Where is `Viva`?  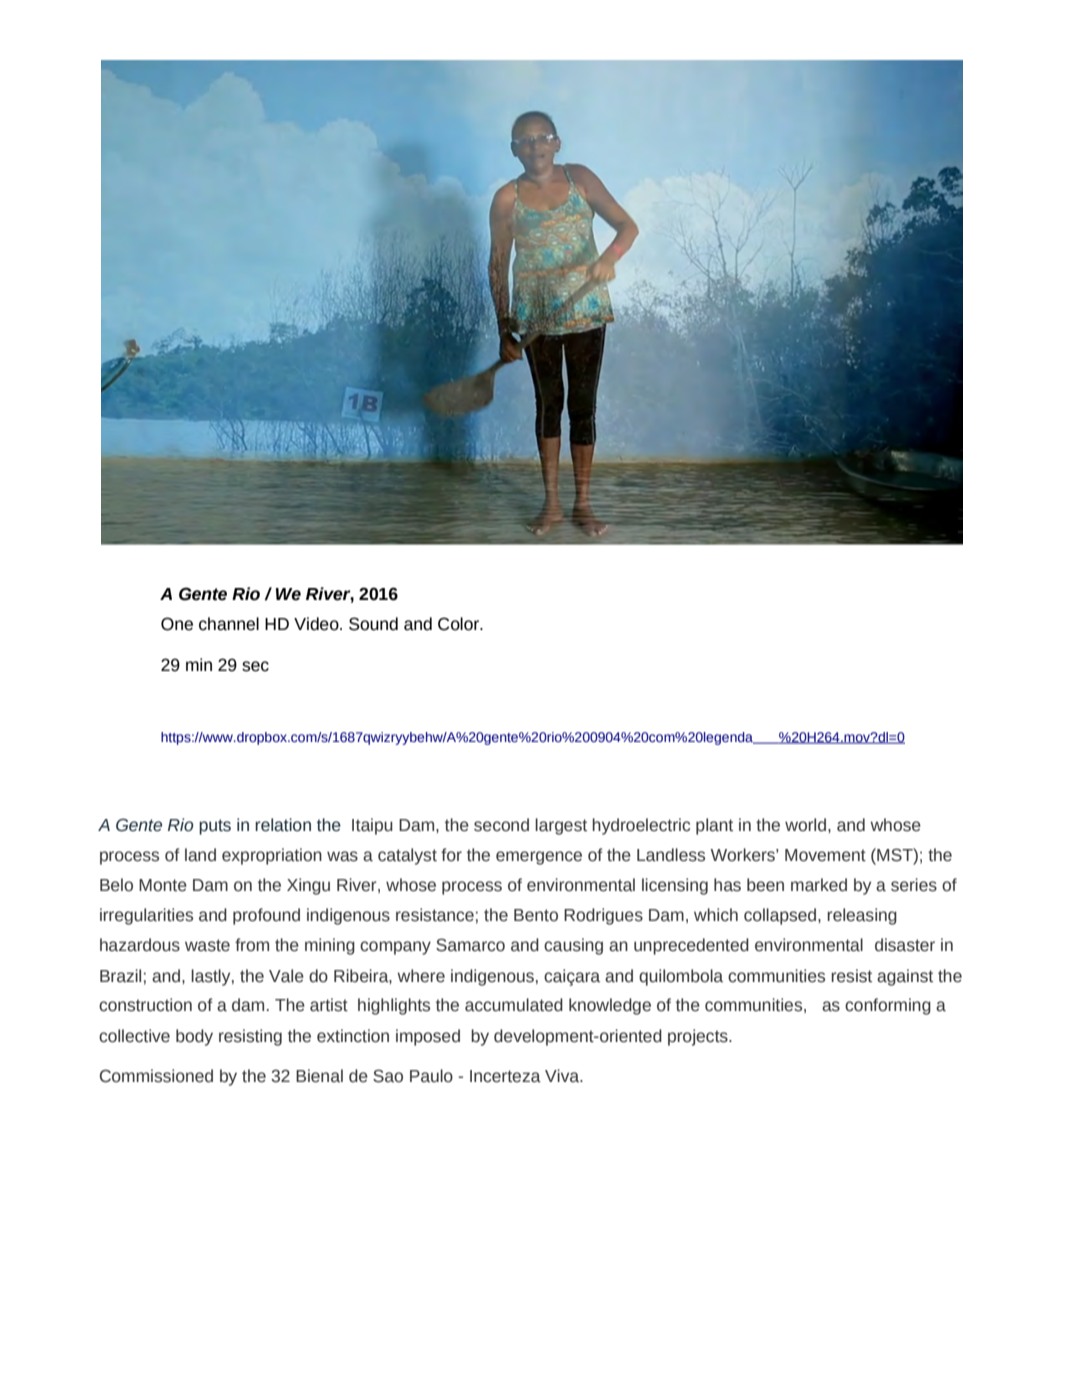 Viva is located at coordinates (563, 1076).
